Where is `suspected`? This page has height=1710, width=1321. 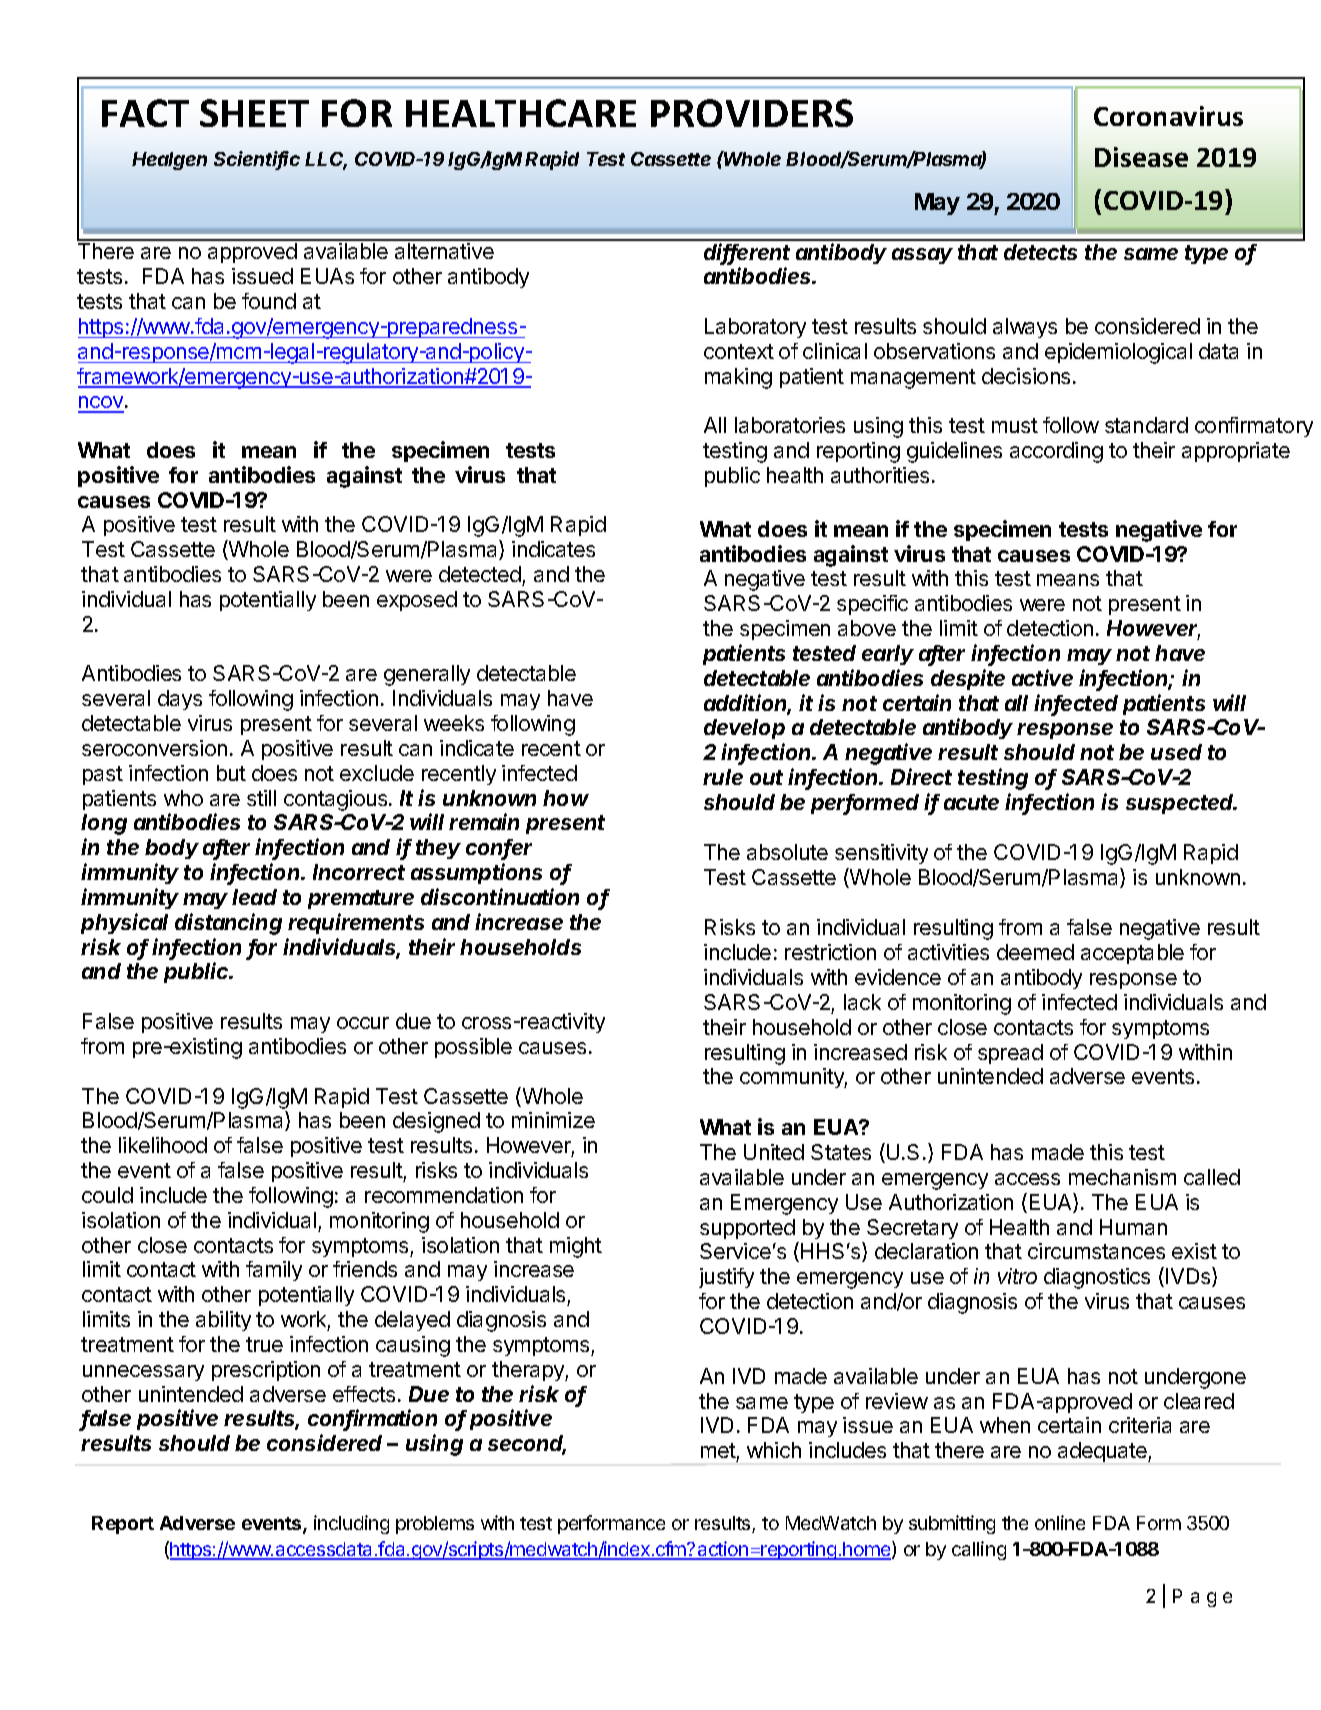
suspected is located at coordinates (1181, 804).
